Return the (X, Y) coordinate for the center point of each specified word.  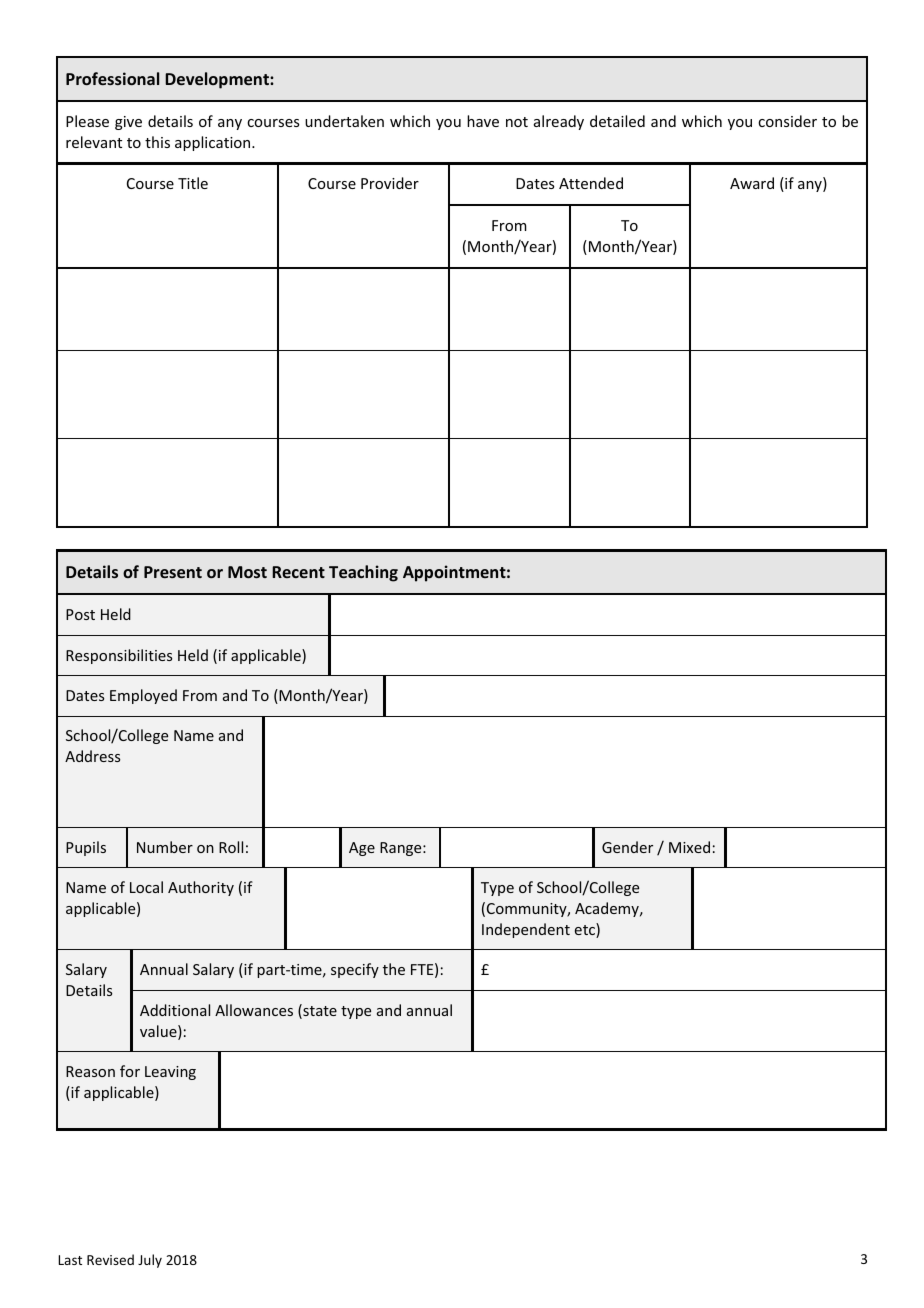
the (394, 969)
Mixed (689, 847)
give (128, 123)
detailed (617, 121)
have (483, 121)
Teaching (363, 573)
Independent (526, 930)
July (150, 1261)
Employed (143, 696)
